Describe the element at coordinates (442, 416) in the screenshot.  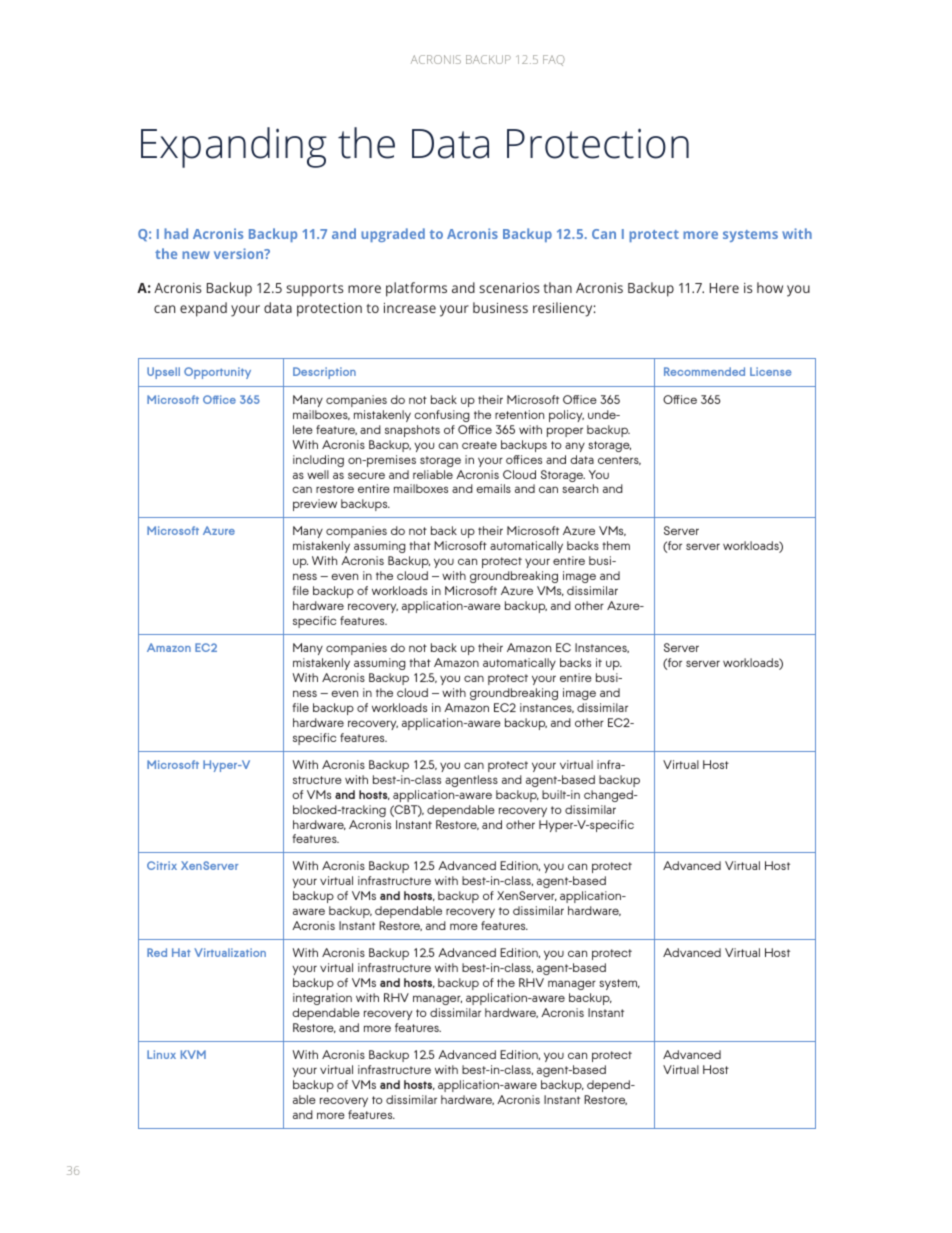
I see `confusing` at that location.
